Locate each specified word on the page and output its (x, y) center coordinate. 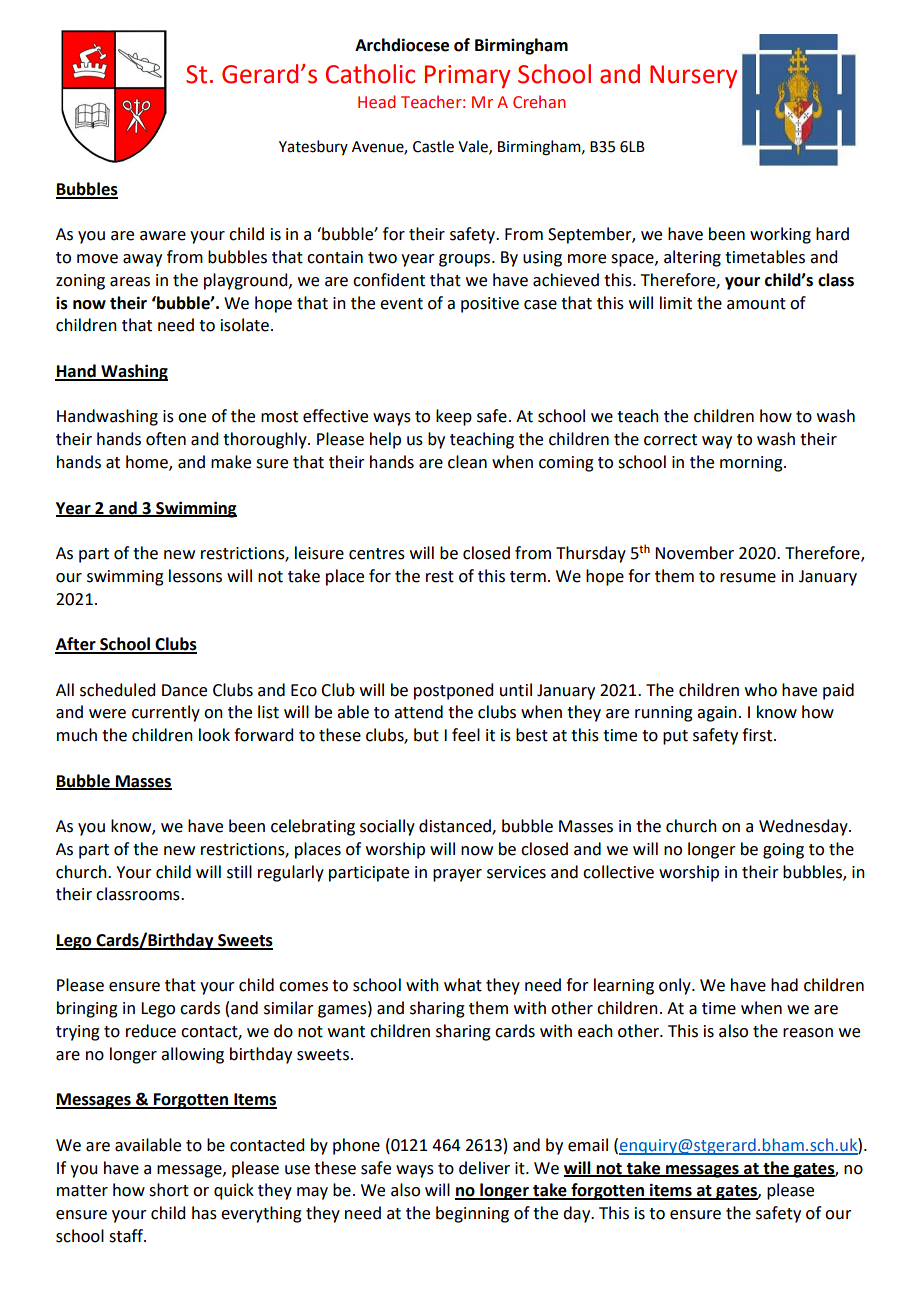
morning (752, 464)
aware (163, 236)
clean (467, 462)
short (169, 1190)
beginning (472, 1214)
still (239, 872)
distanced (456, 827)
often (166, 439)
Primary (468, 76)
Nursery (693, 76)
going (783, 851)
